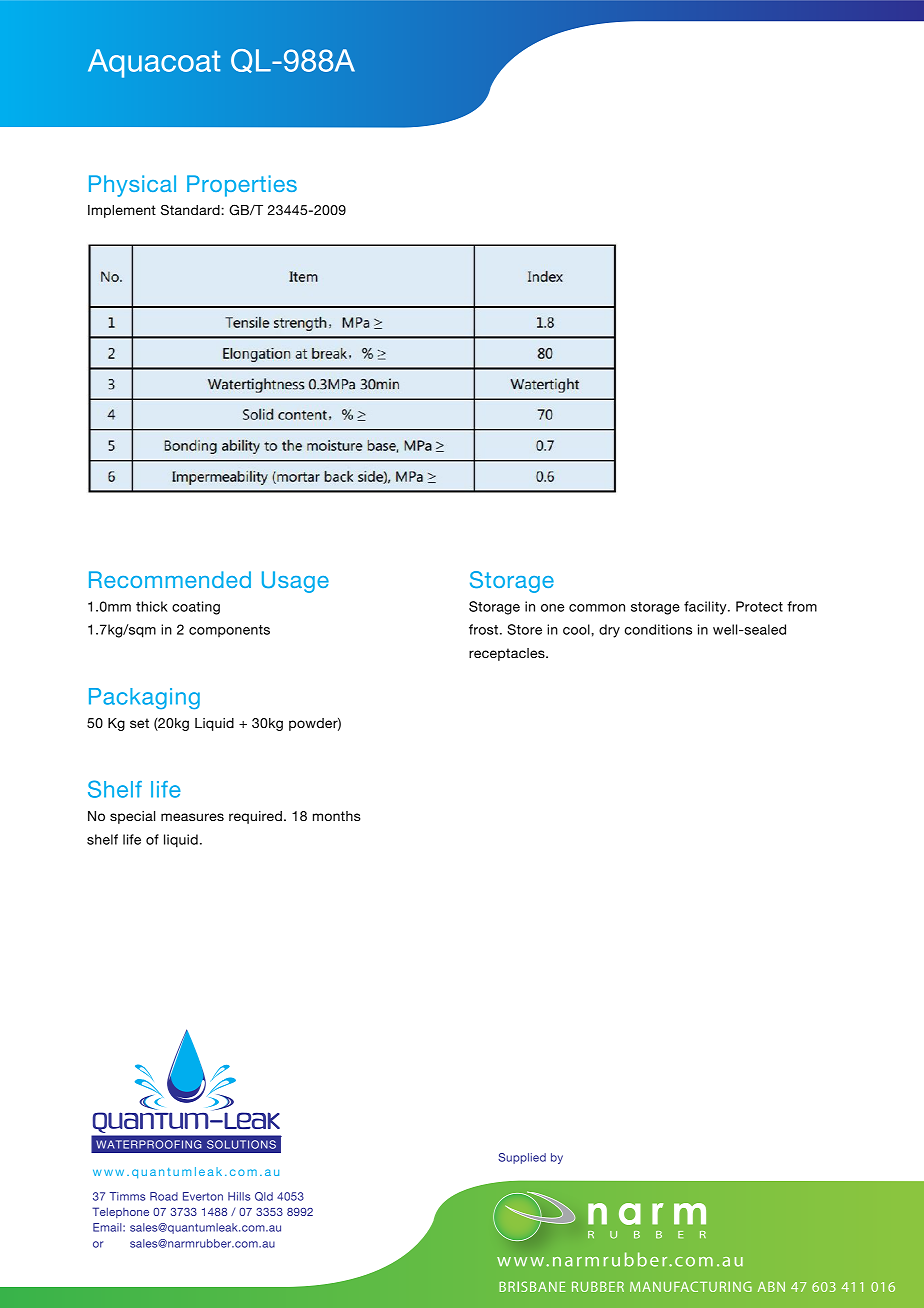 This screenshot has width=924, height=1308. I want to click on frost, so click(485, 629).
